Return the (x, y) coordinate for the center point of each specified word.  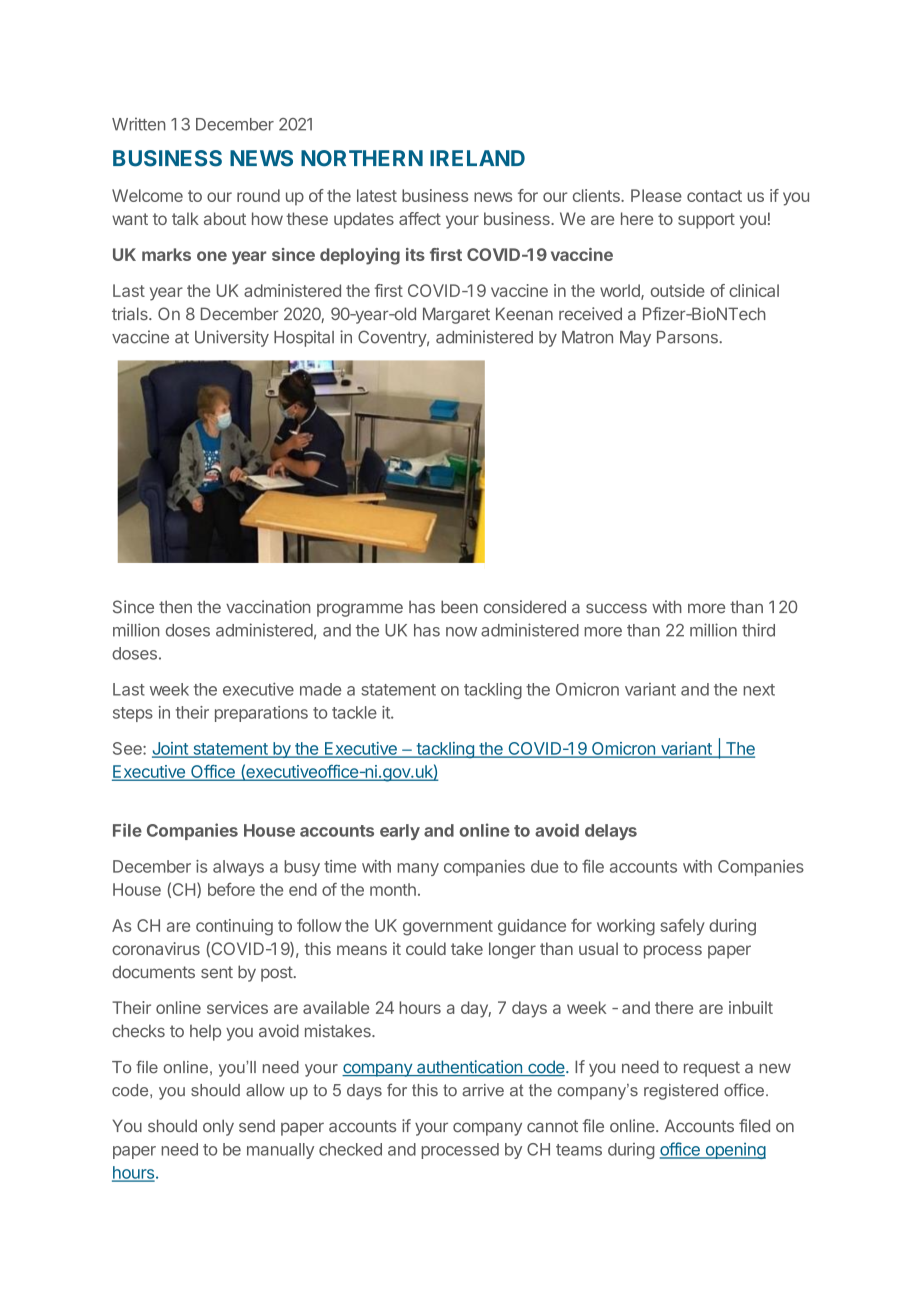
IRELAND (477, 158)
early (400, 832)
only (218, 1127)
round (258, 195)
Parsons (688, 337)
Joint (171, 749)
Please (656, 195)
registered (681, 1092)
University (232, 338)
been (459, 607)
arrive (483, 1090)
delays (611, 832)
